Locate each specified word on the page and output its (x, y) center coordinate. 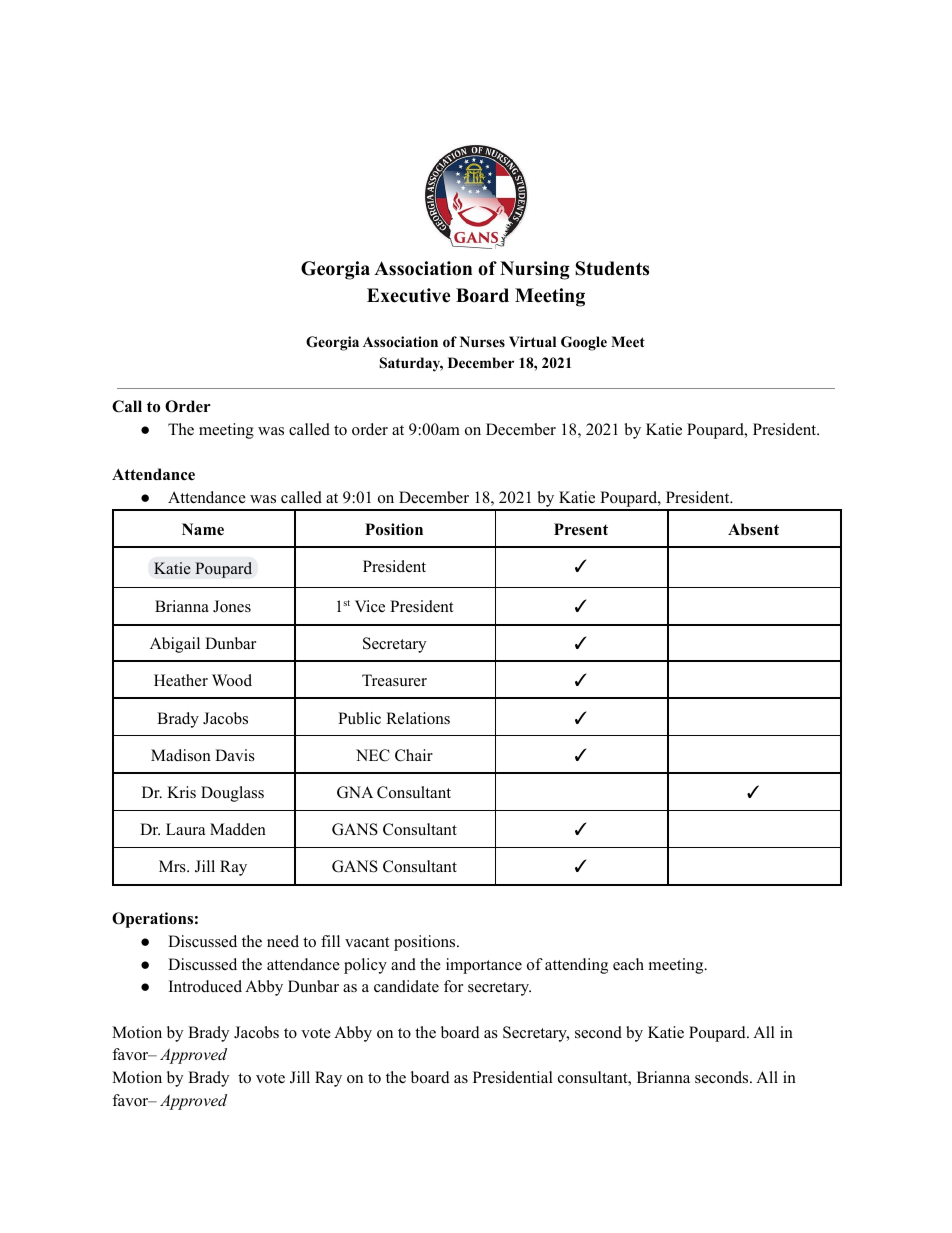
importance (484, 966)
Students (612, 268)
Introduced (205, 986)
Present (581, 529)
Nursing (535, 270)
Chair (414, 755)
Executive (409, 295)
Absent (753, 529)
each (628, 964)
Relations (418, 718)
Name (203, 529)
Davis (235, 755)
